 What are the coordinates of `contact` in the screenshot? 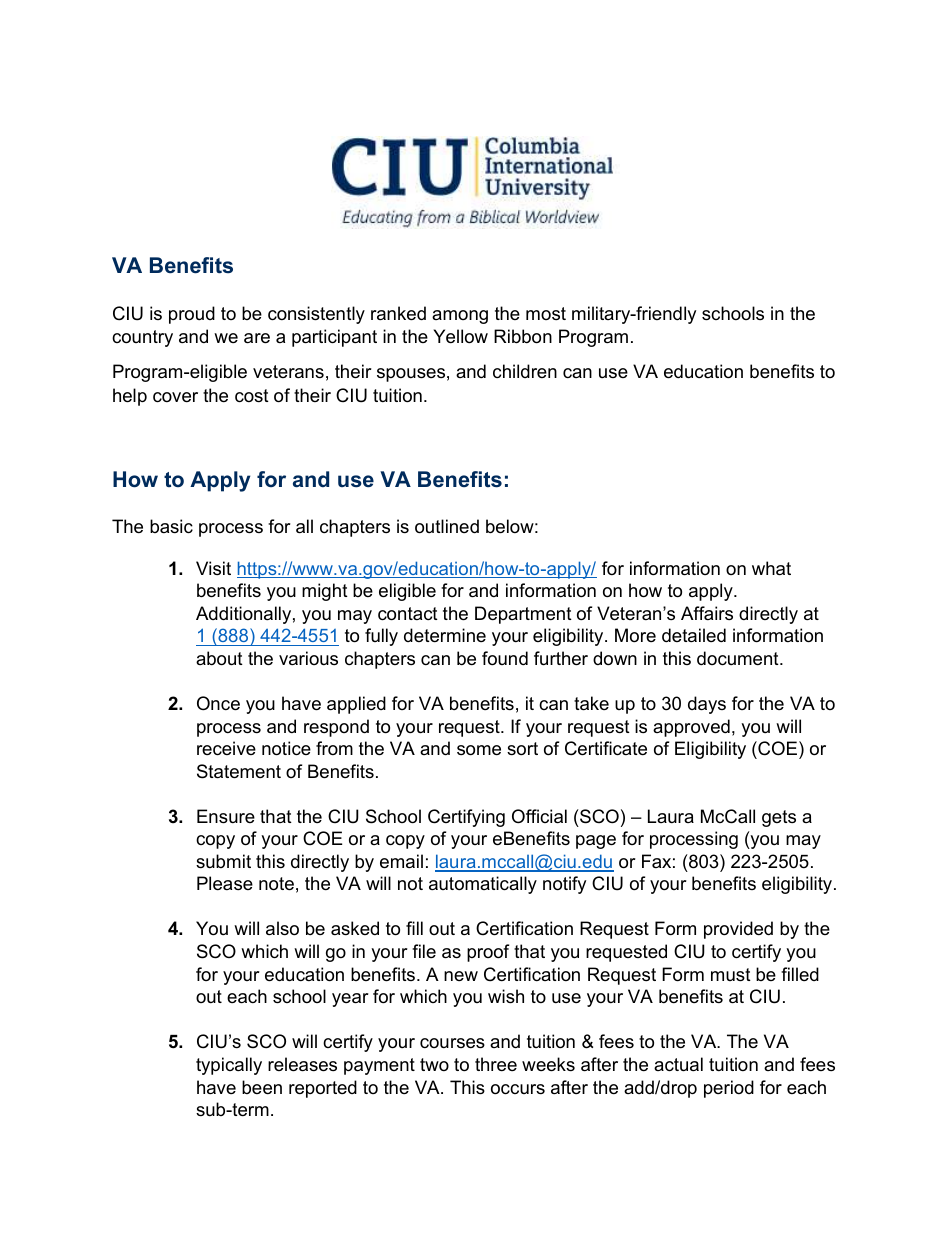 It's located at (408, 614).
